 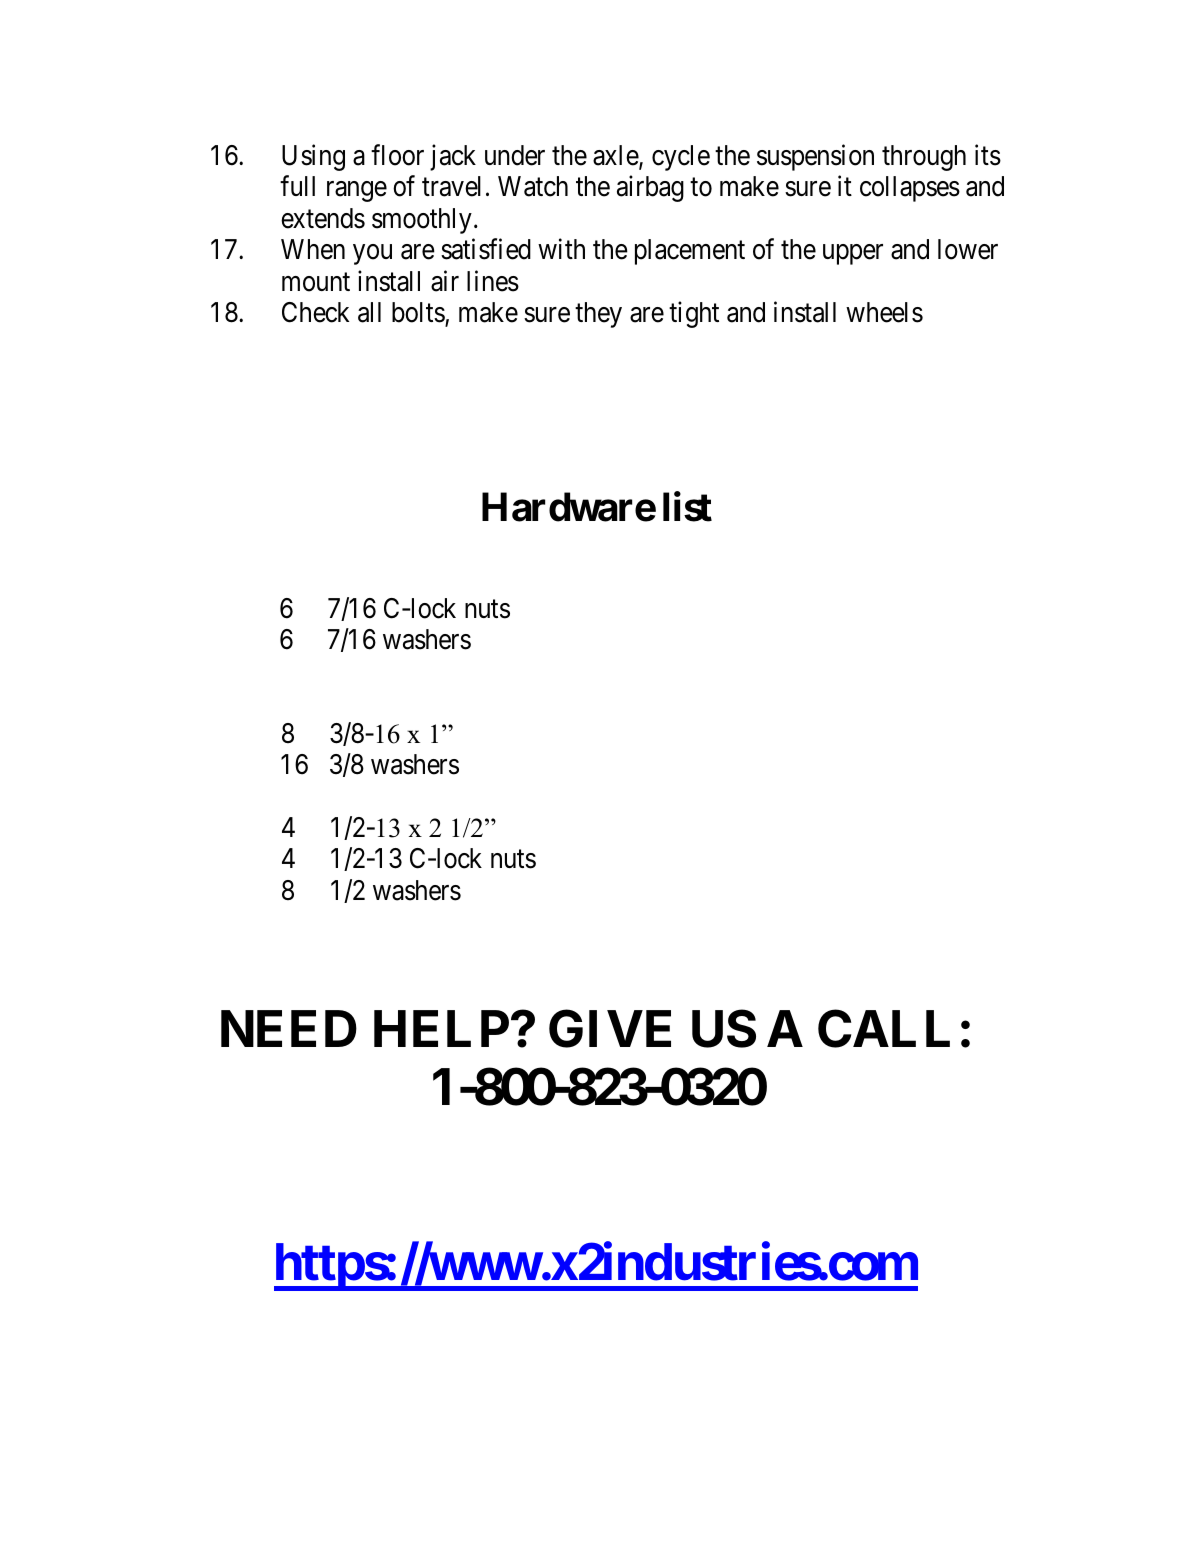 What do you see at coordinates (598, 315) in the image?
I see `they` at bounding box center [598, 315].
